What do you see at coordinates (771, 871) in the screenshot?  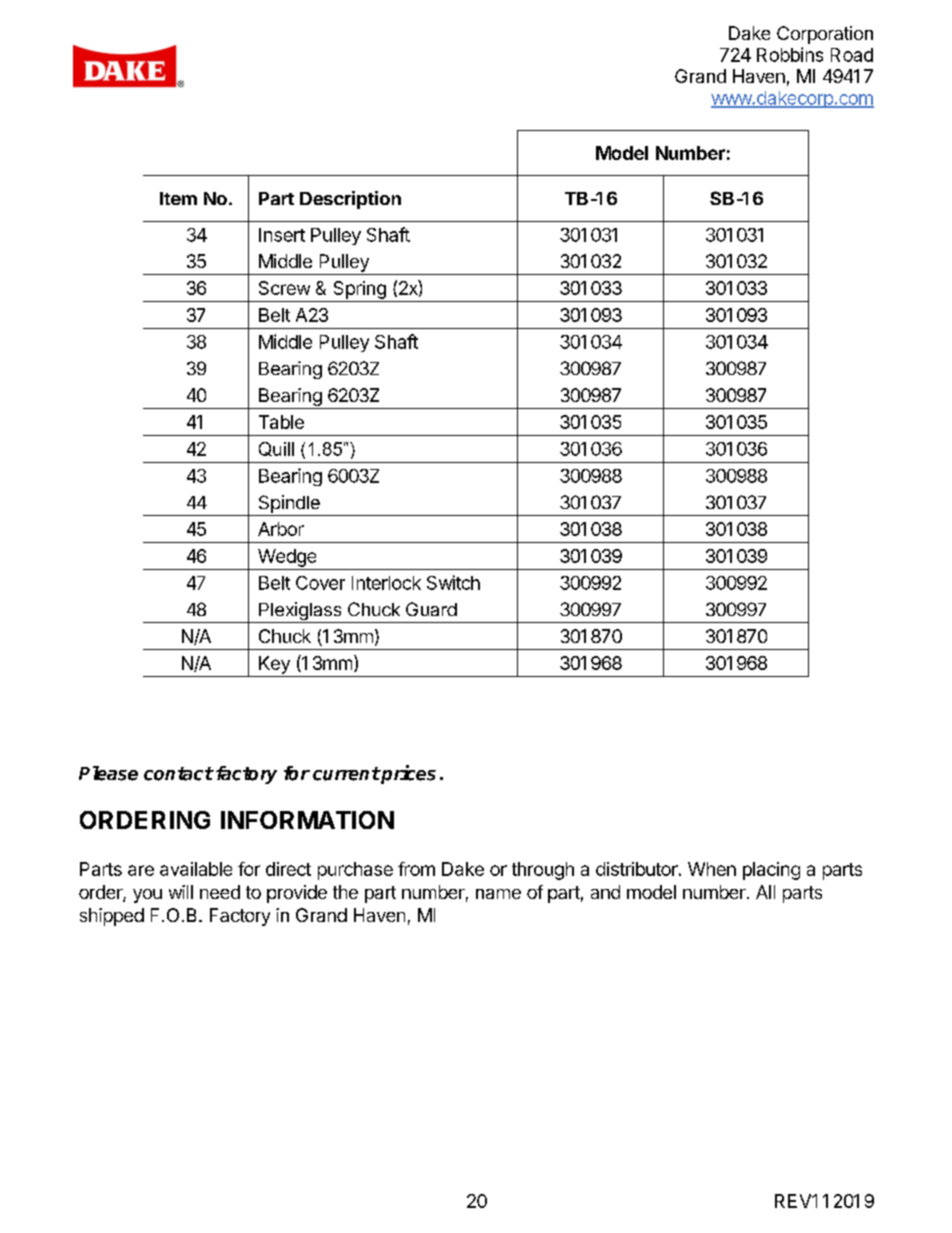 I see `placing` at bounding box center [771, 871].
